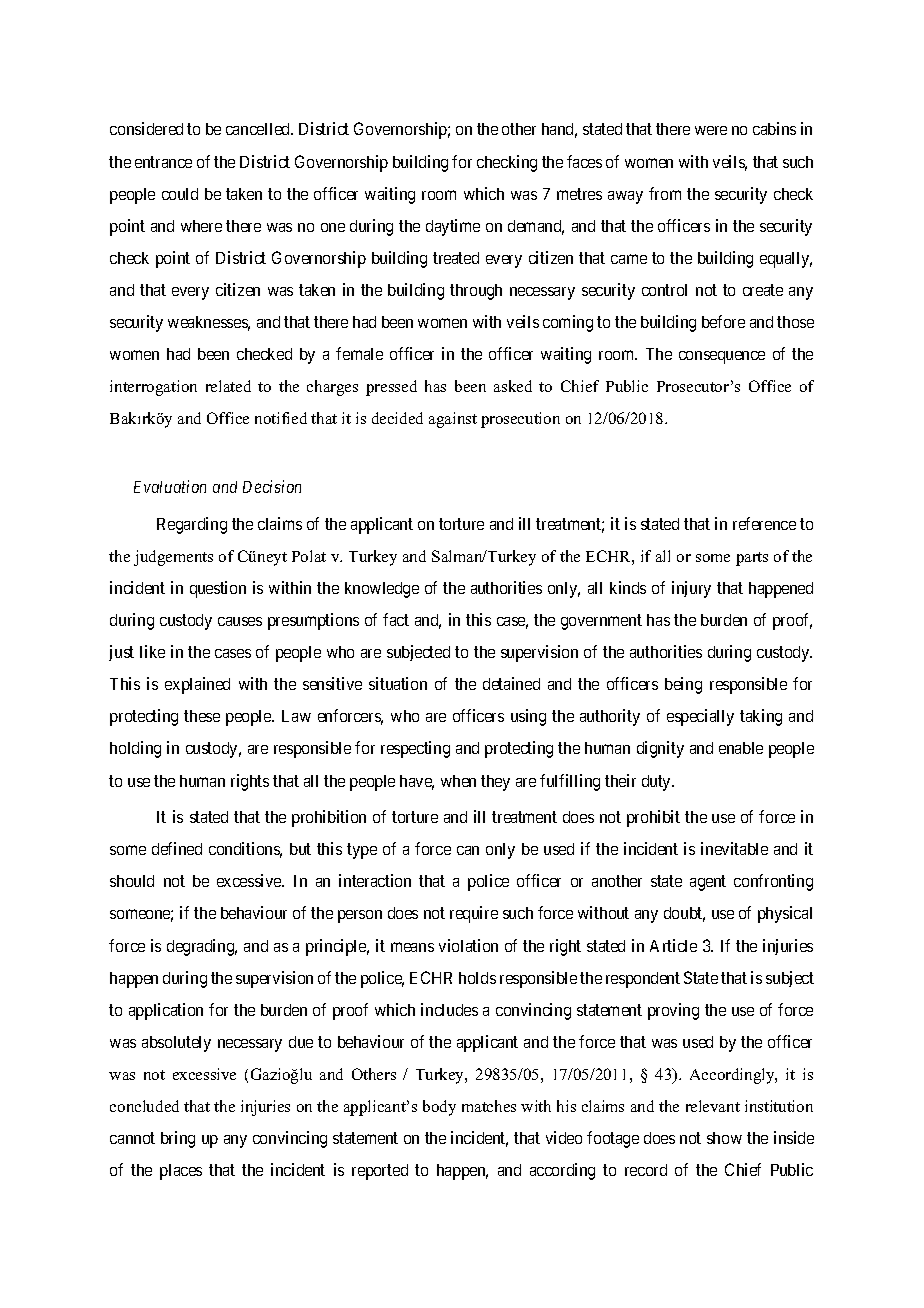 The height and width of the screenshot is (1308, 924). What do you see at coordinates (178, 1139) in the screenshot?
I see `bring` at bounding box center [178, 1139].
